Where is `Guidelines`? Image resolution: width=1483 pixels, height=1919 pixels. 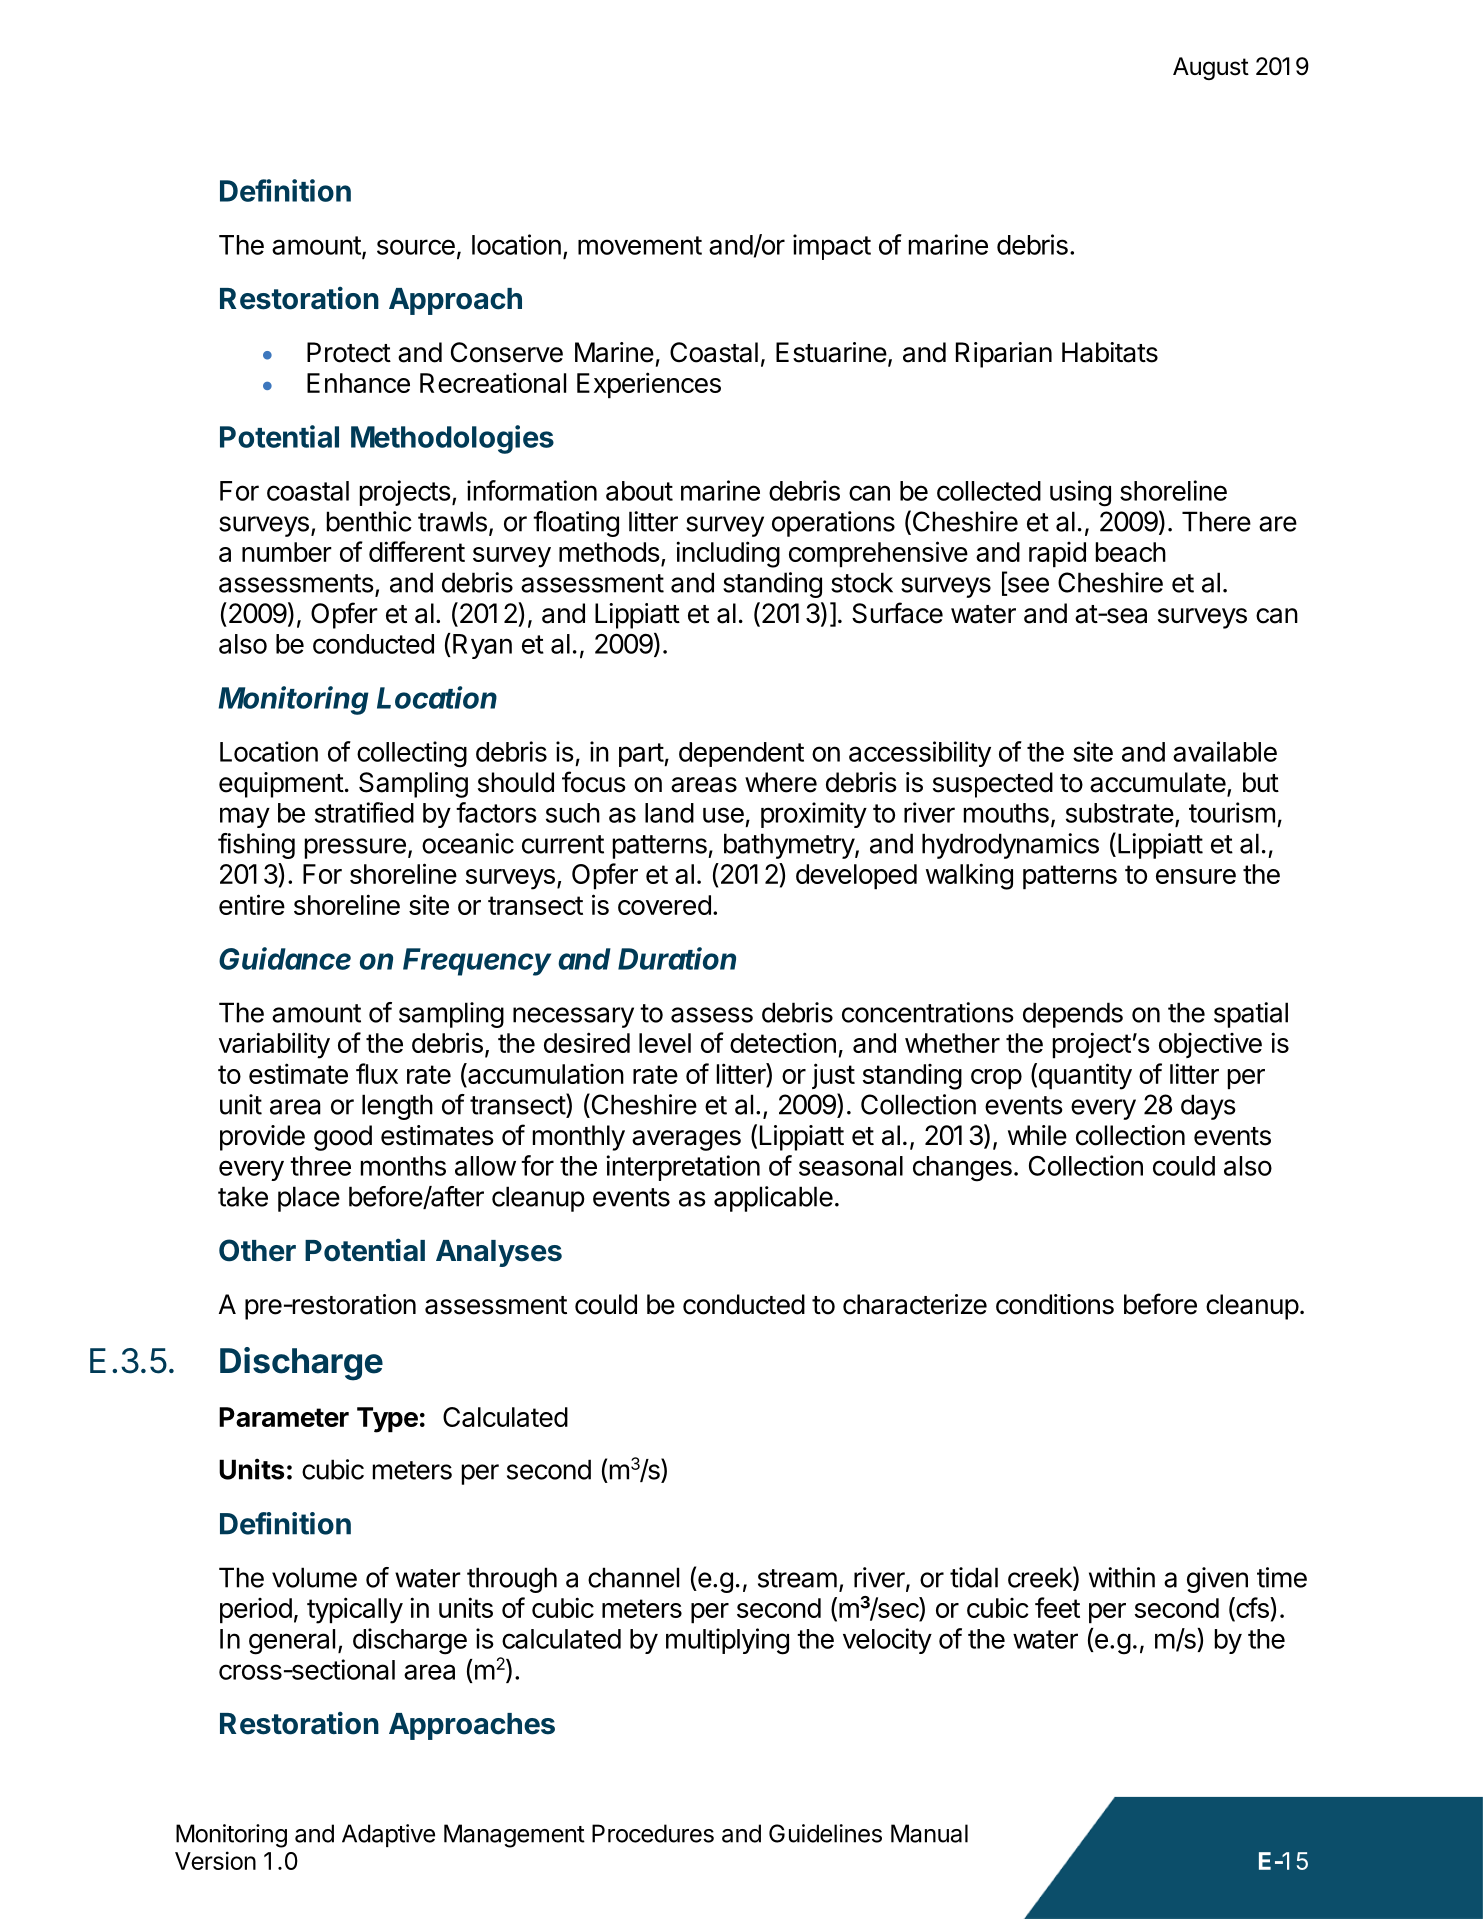 Guidelines is located at coordinates (825, 1833).
